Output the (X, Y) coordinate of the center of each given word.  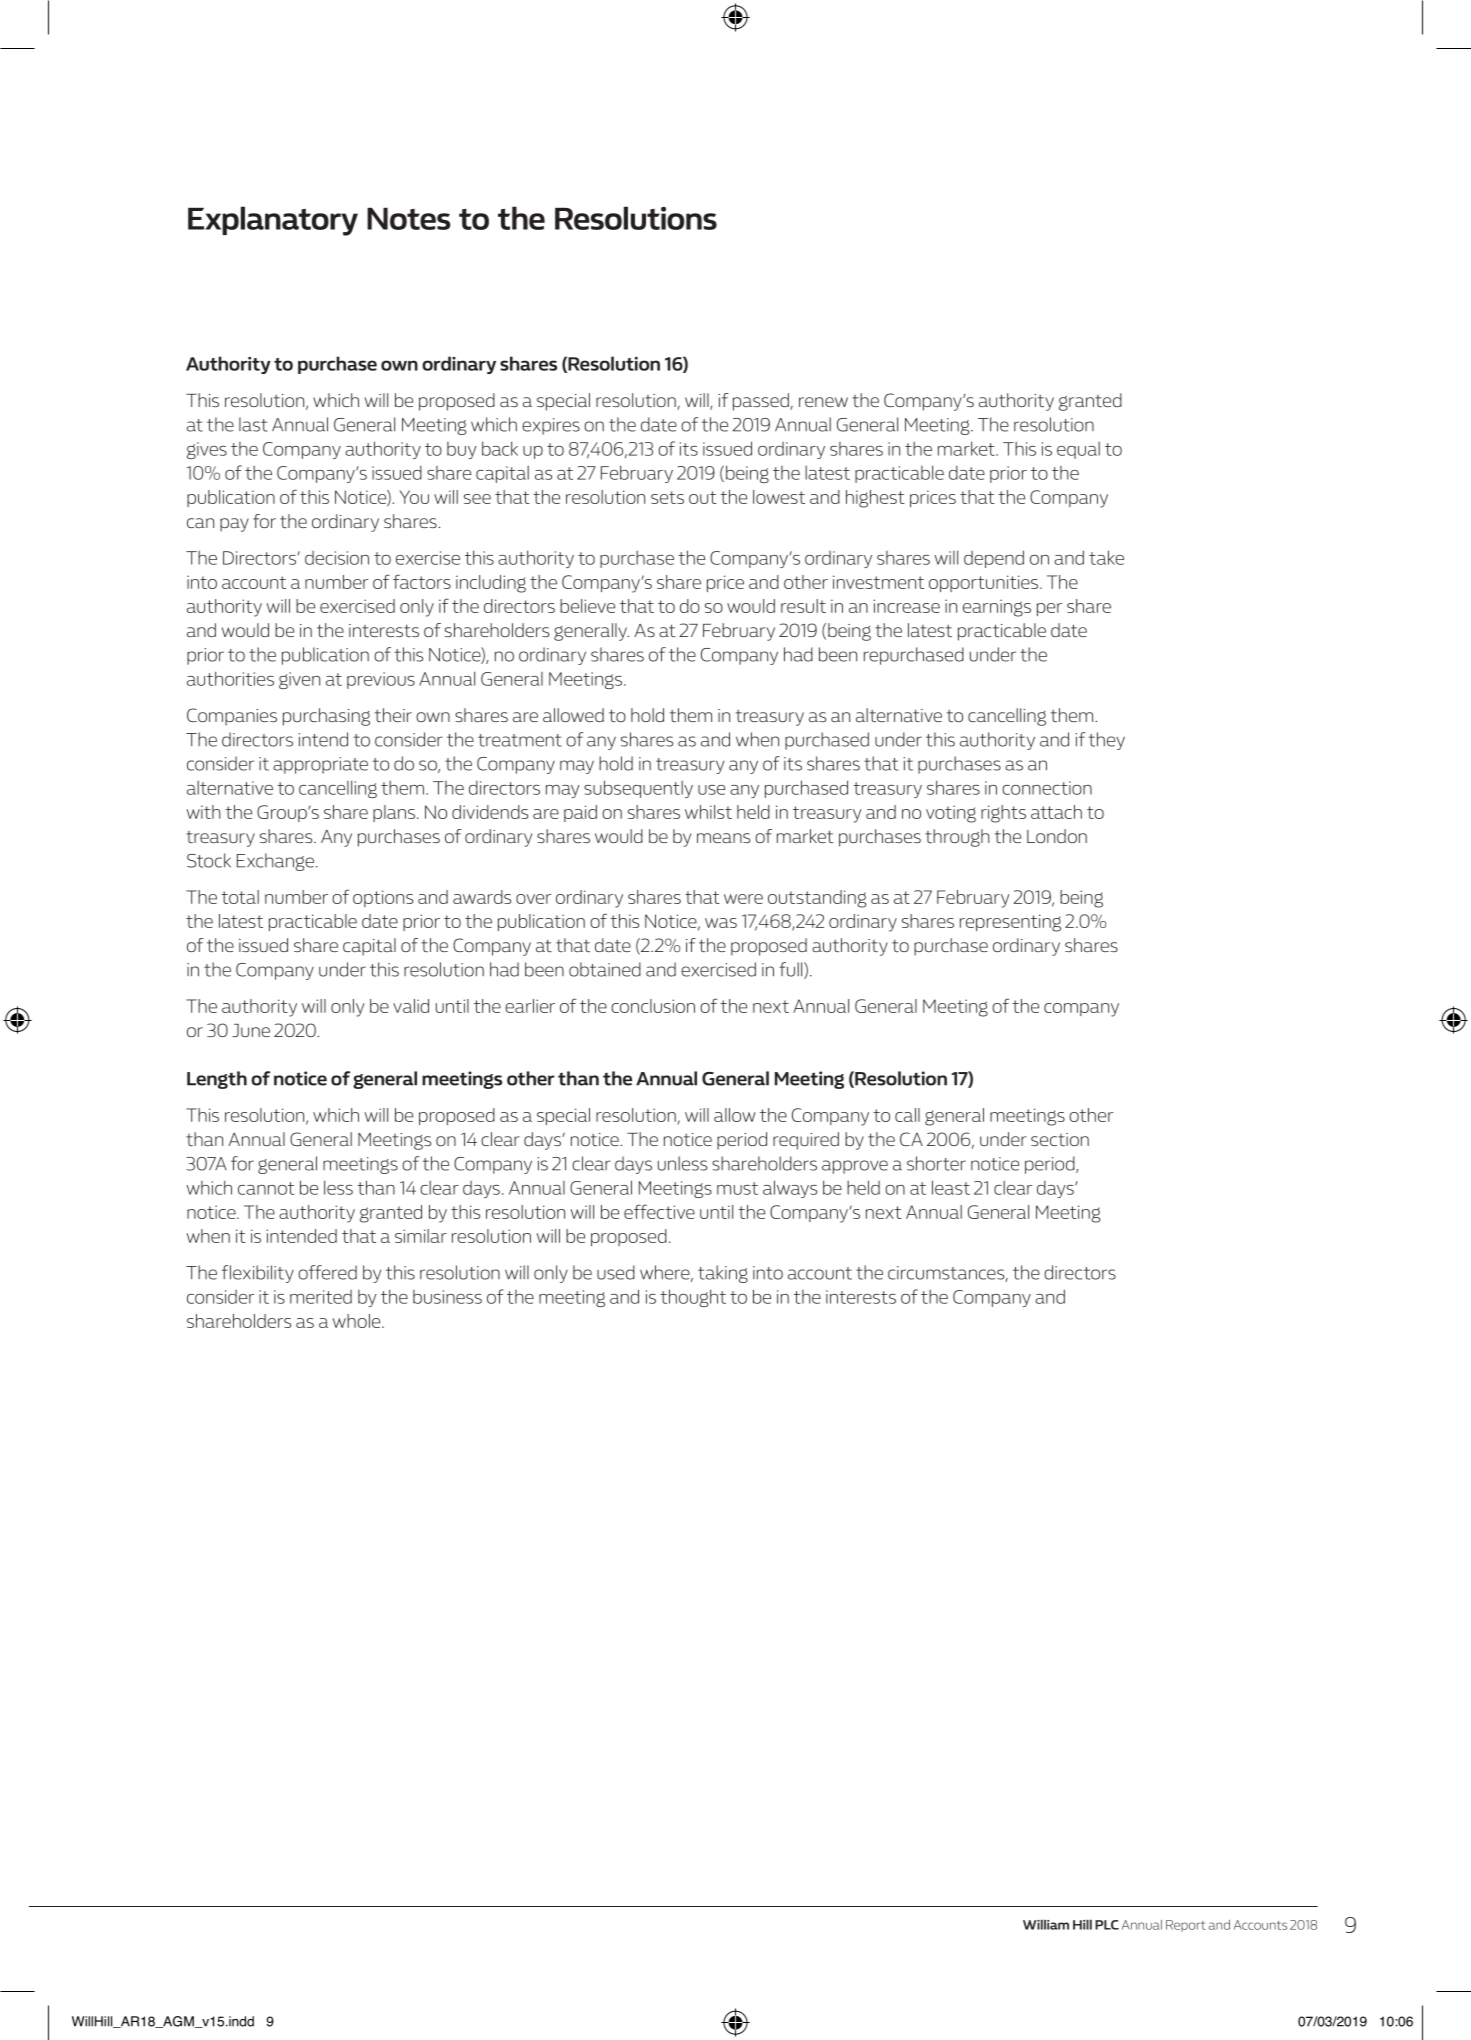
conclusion (653, 1006)
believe (587, 606)
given (299, 680)
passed (762, 402)
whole (358, 1321)
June (251, 1030)
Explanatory (273, 221)
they (1107, 741)
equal (1078, 450)
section (1060, 1139)
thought (693, 1298)
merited (321, 1297)
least (951, 1187)
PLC (1107, 1925)
